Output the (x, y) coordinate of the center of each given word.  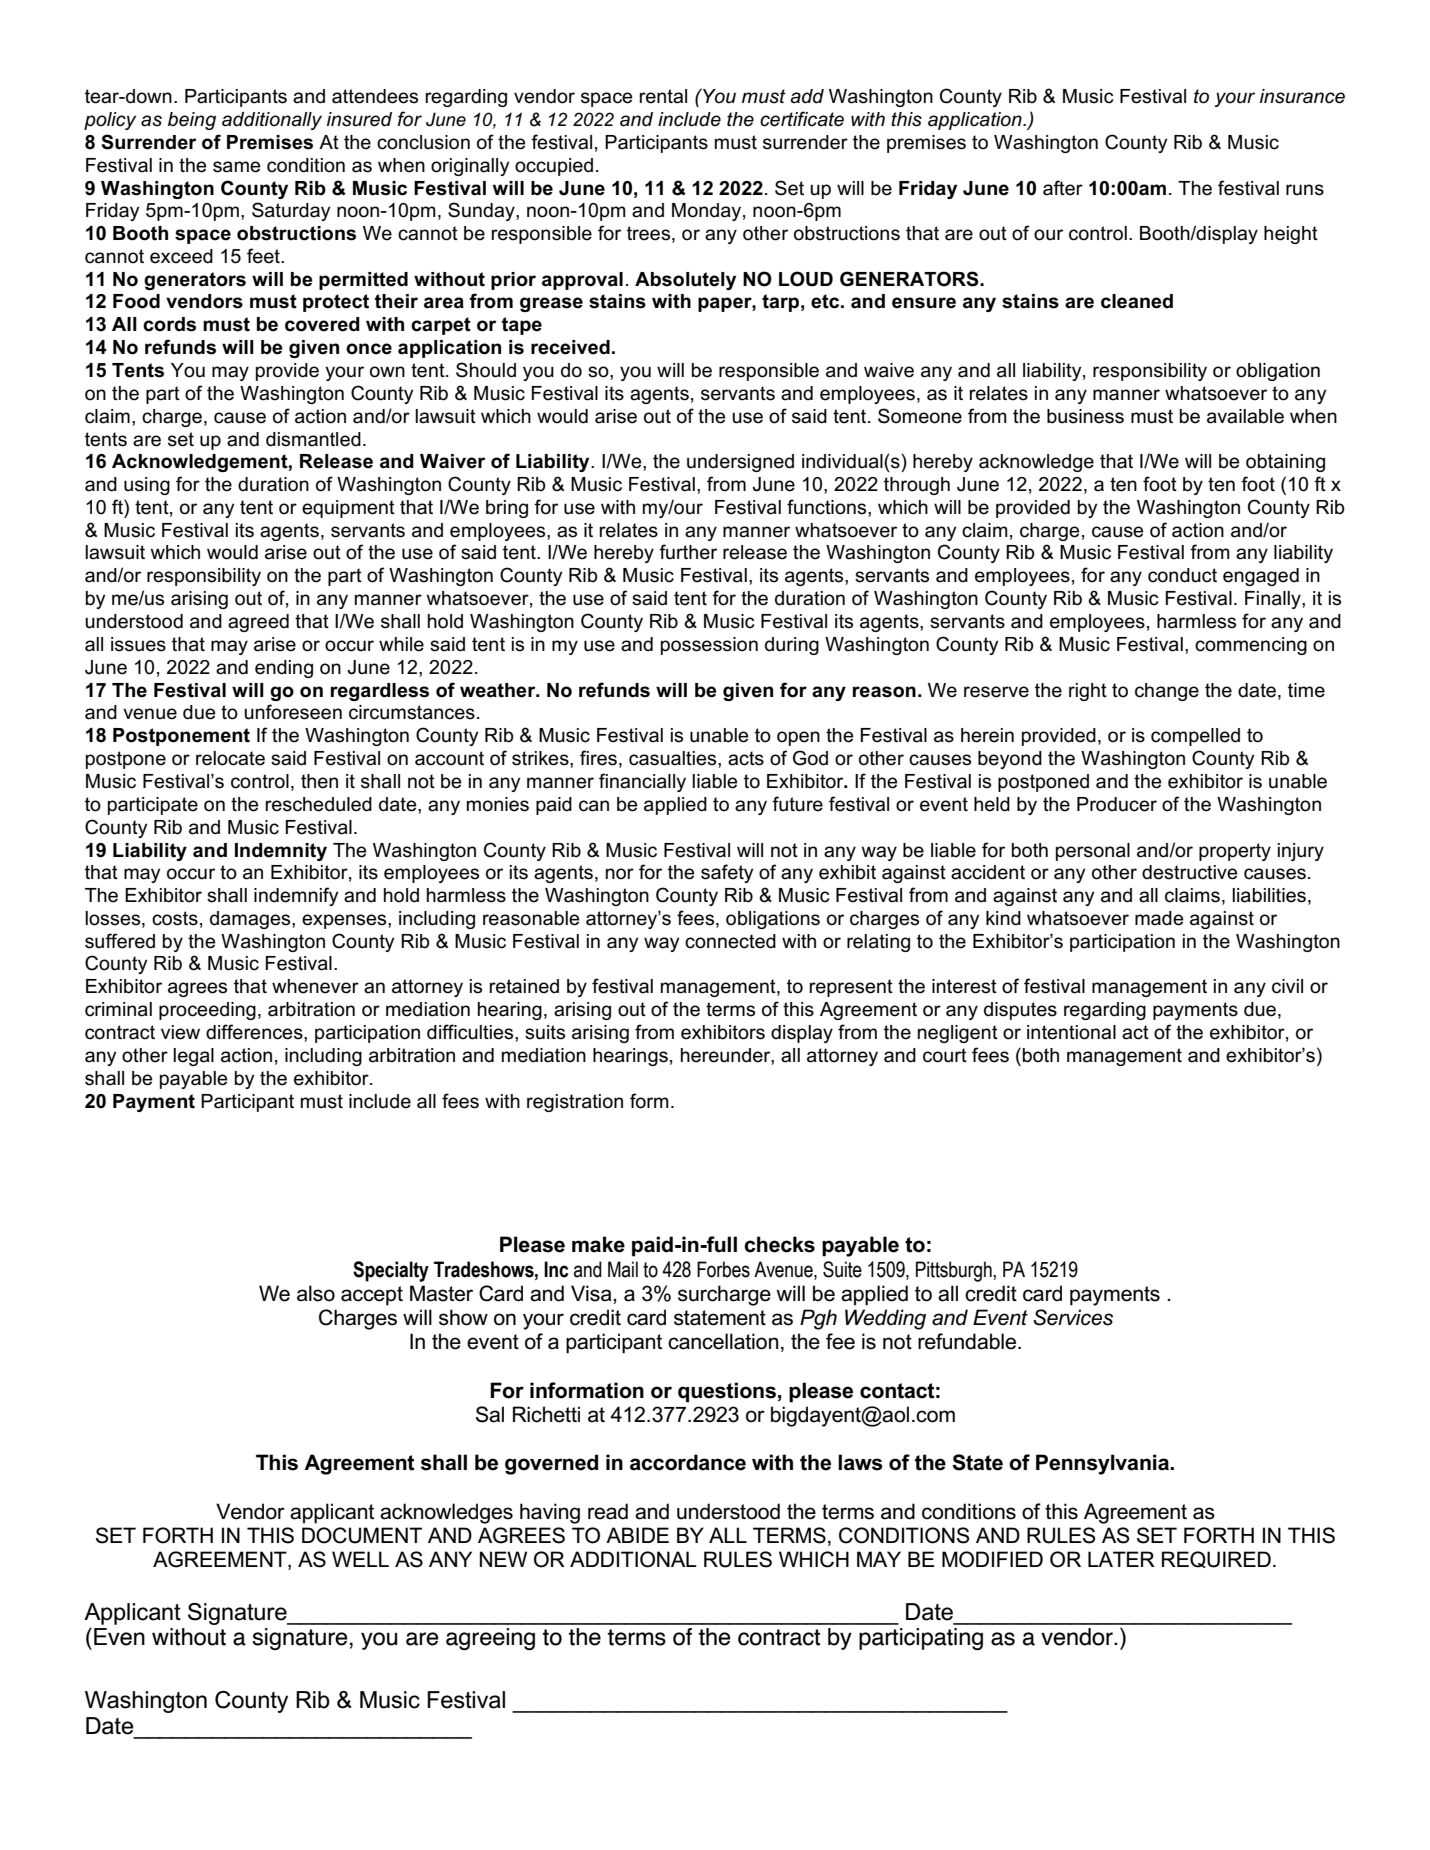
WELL (360, 1559)
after (1063, 188)
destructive (1189, 872)
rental (663, 96)
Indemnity (281, 852)
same (236, 167)
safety (727, 873)
